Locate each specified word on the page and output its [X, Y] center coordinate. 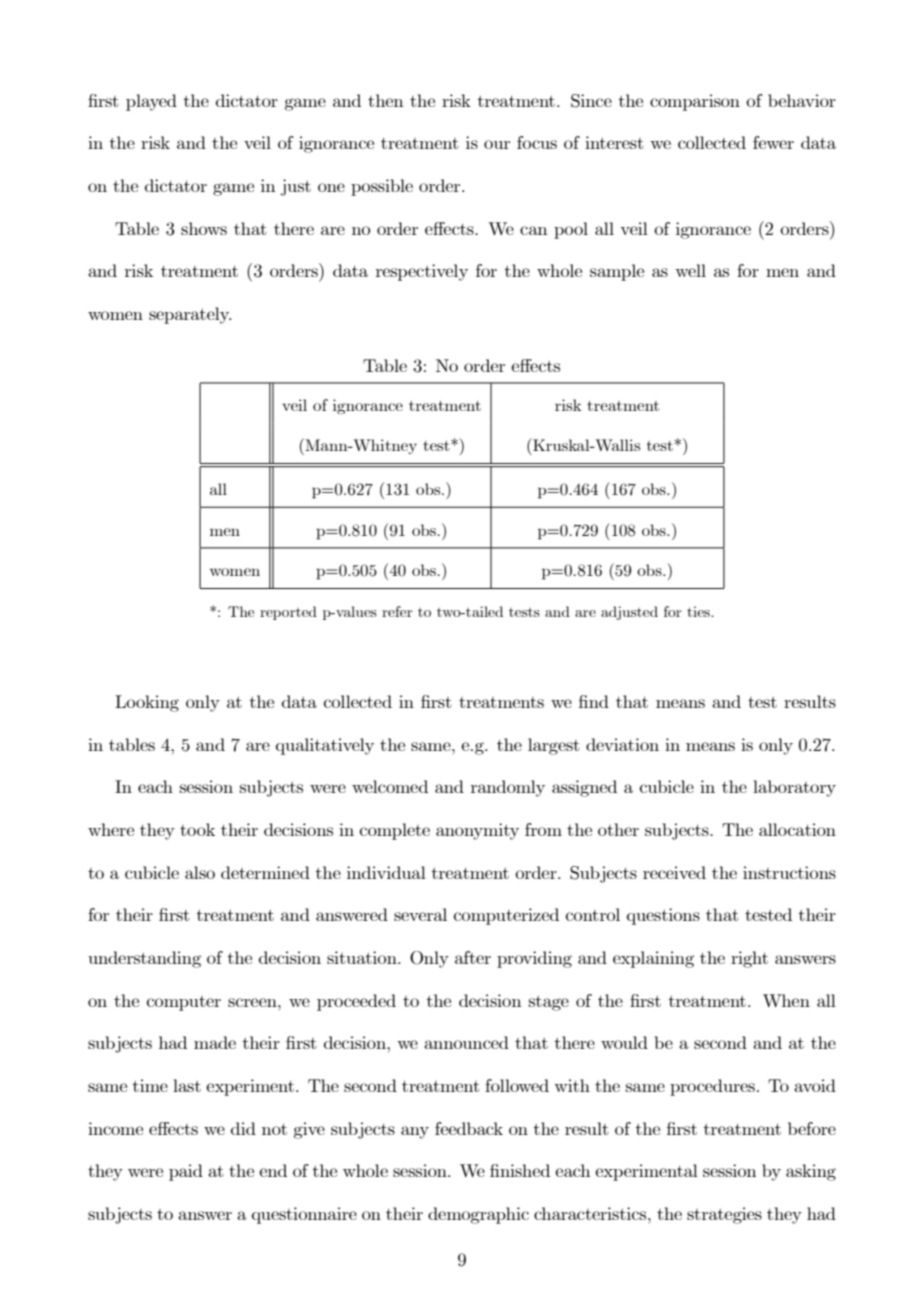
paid [186, 1172]
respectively [422, 272]
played [151, 102]
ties [699, 611]
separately [190, 315]
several [420, 914]
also [200, 872]
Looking [147, 703]
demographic [478, 1215]
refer [397, 611]
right [749, 959]
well [690, 270]
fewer [773, 142]
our [497, 144]
